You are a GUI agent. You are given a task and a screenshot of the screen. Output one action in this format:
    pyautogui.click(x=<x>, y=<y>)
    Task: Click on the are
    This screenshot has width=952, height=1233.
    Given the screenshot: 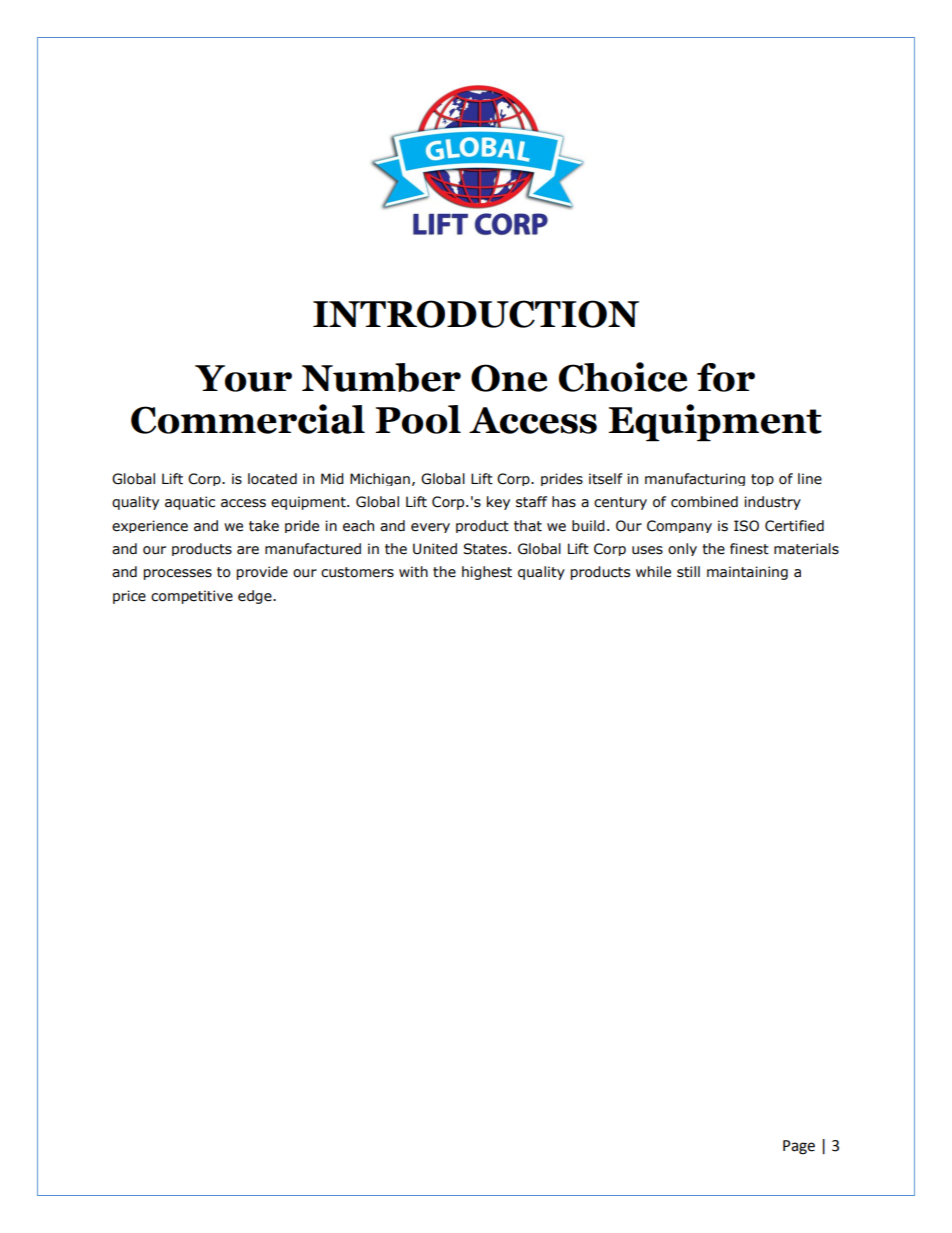 What is the action you would take?
    pyautogui.click(x=248, y=550)
